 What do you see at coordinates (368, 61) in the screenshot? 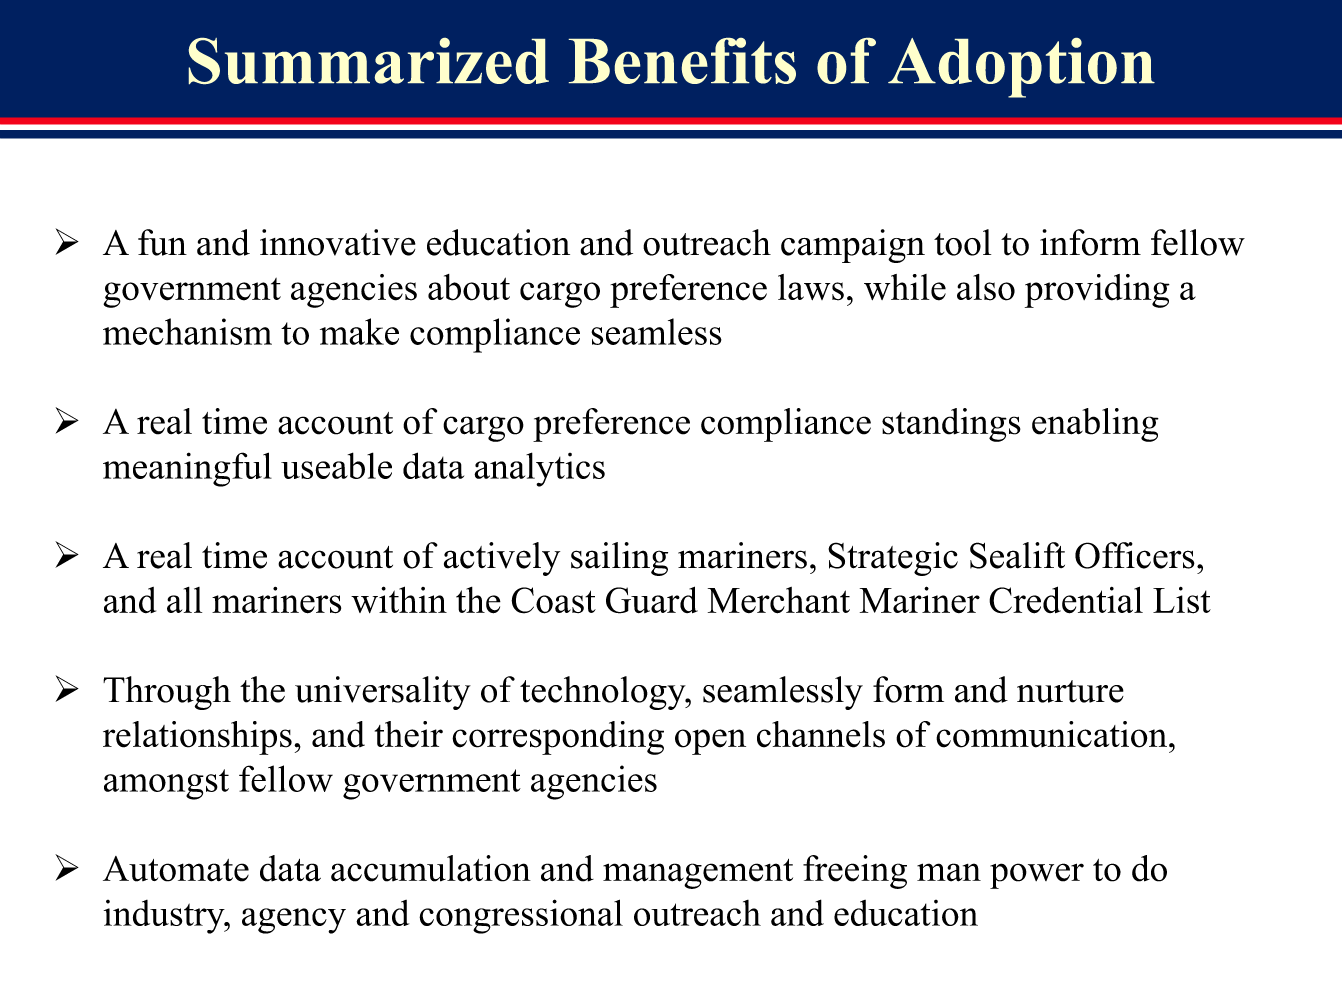
I see `Summarized` at bounding box center [368, 61].
